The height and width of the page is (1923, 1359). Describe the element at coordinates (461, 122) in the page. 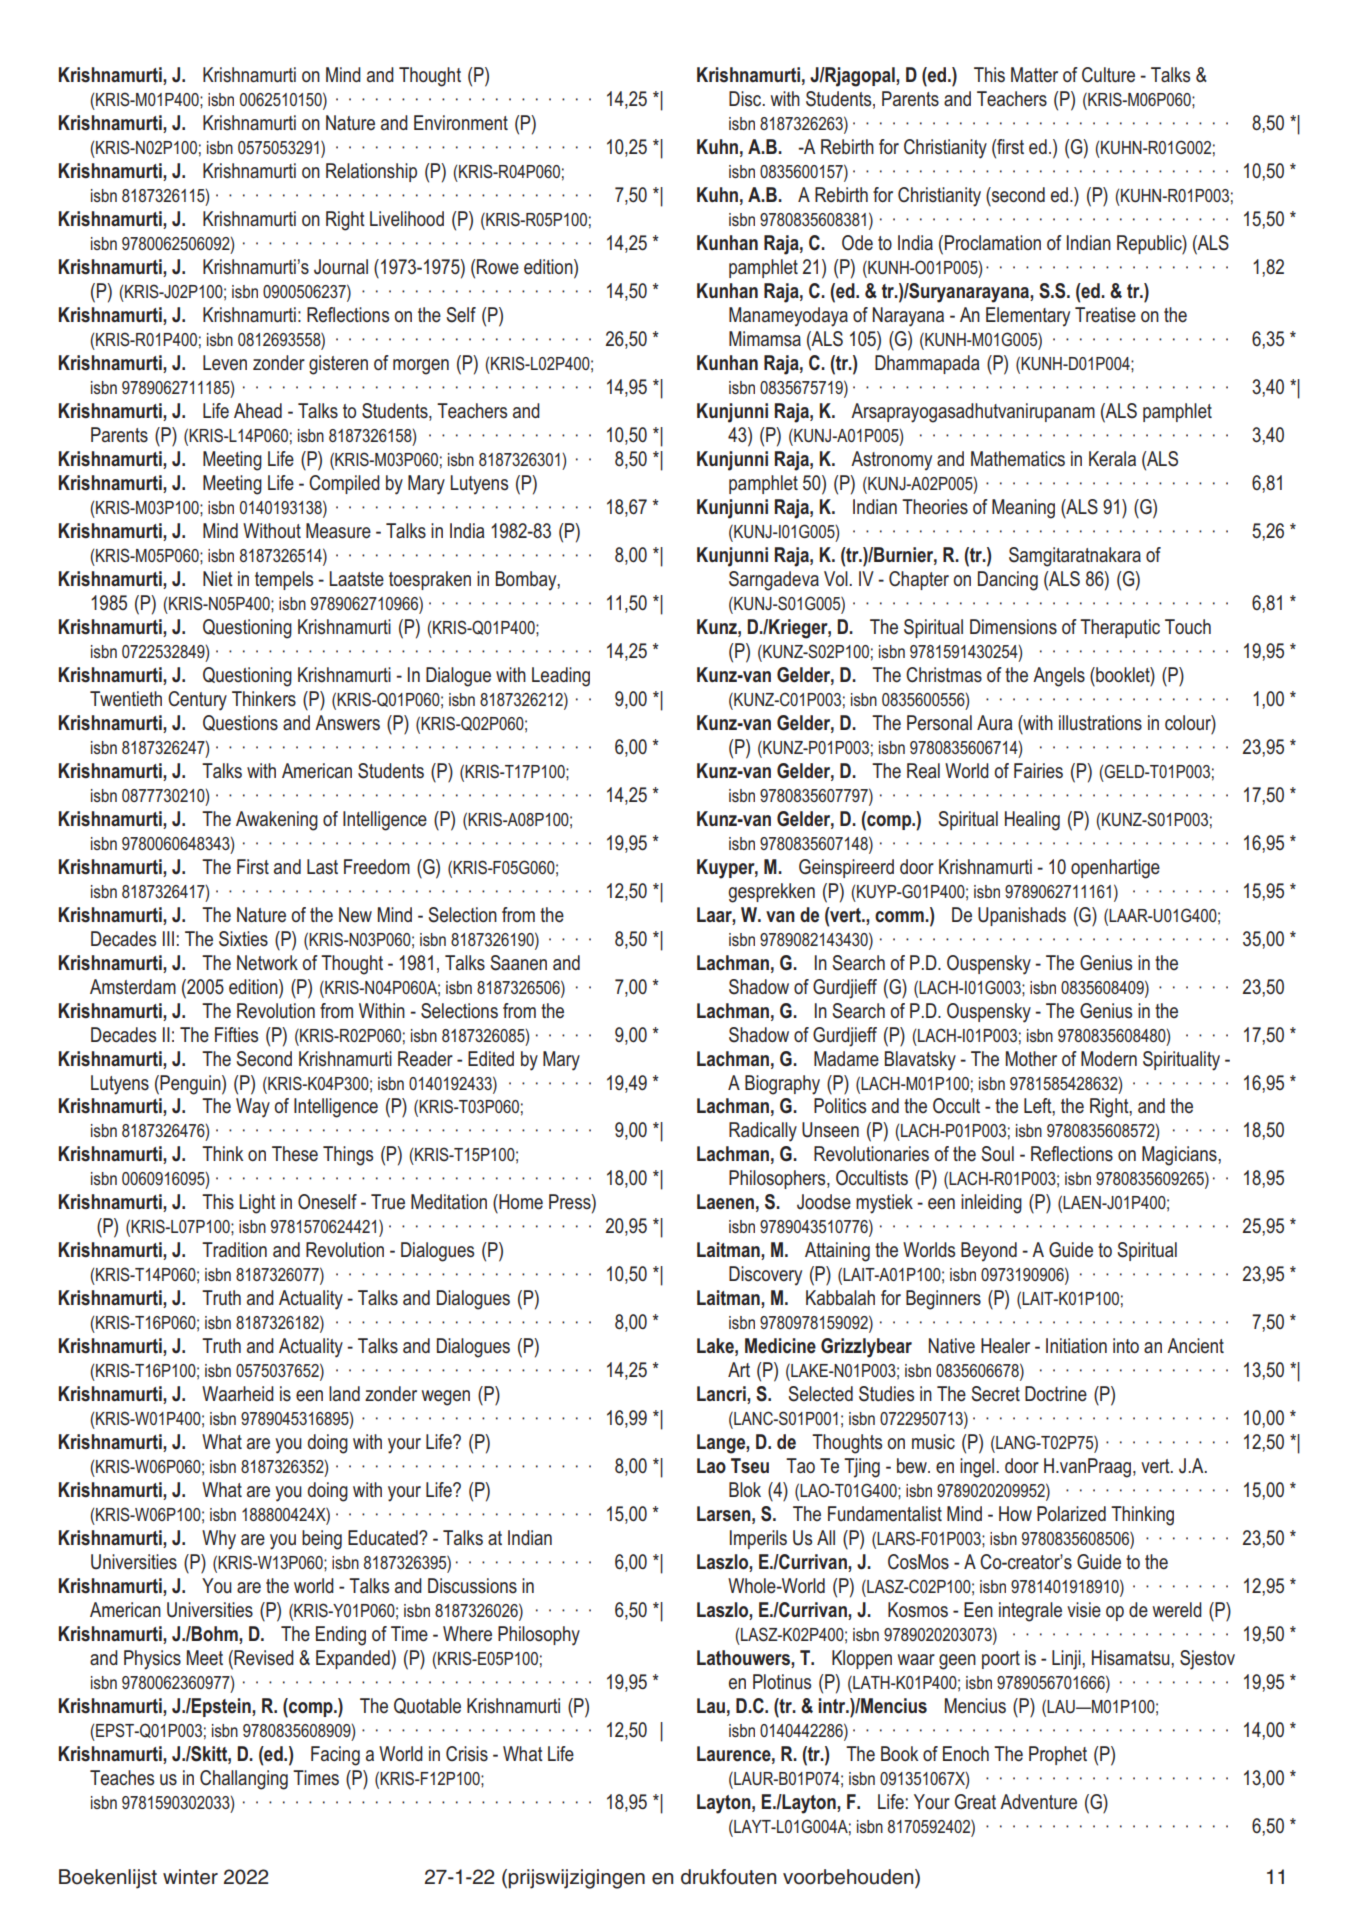

I see `Environment` at that location.
